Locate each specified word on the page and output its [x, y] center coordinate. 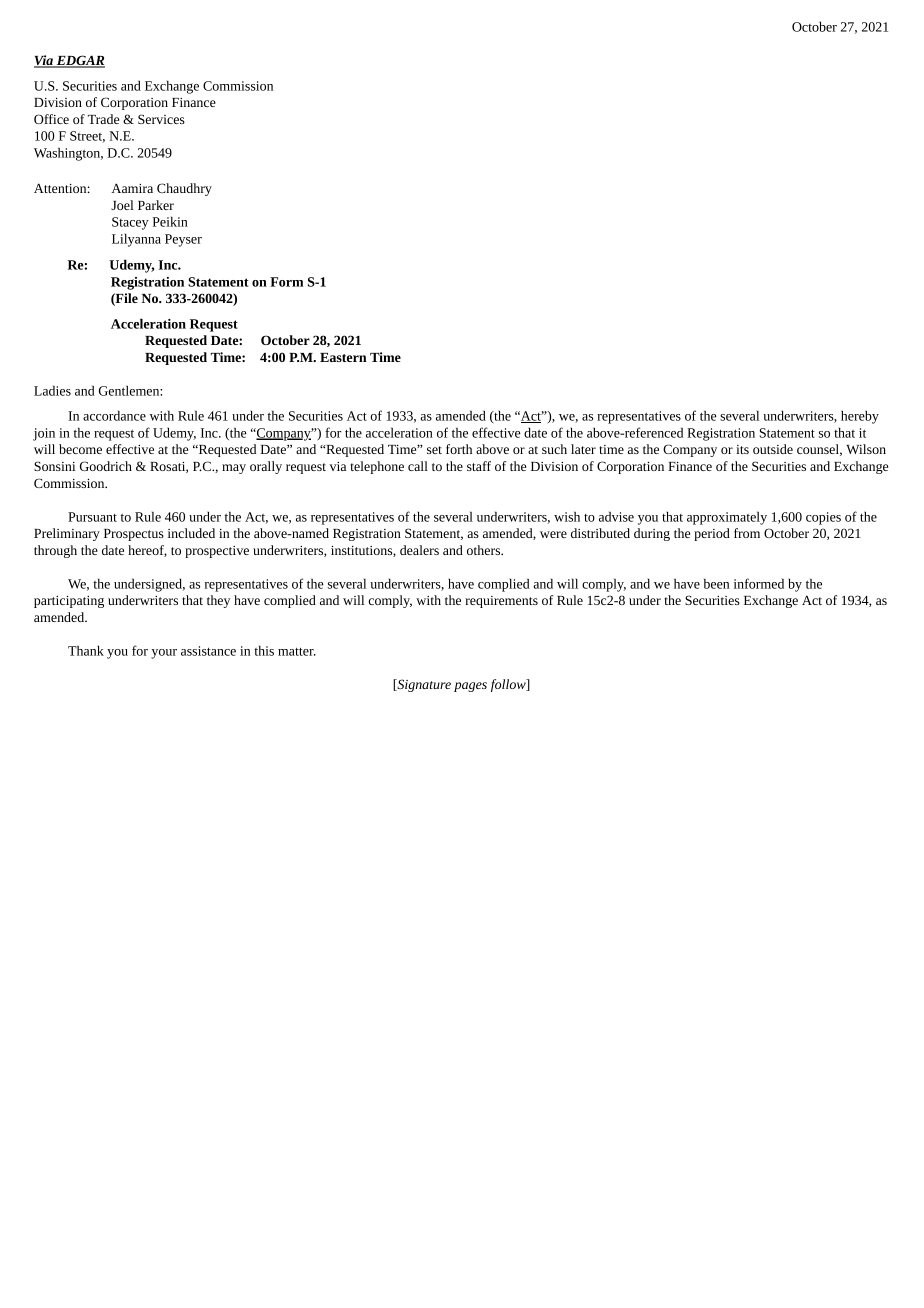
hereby [860, 417]
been [716, 583]
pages [470, 687]
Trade [103, 119]
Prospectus [134, 535]
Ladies [52, 390]
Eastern [343, 357]
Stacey [130, 223]
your [164, 654]
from [747, 533]
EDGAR [79, 61]
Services [161, 119]
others [485, 550]
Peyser [183, 240]
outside [773, 449]
